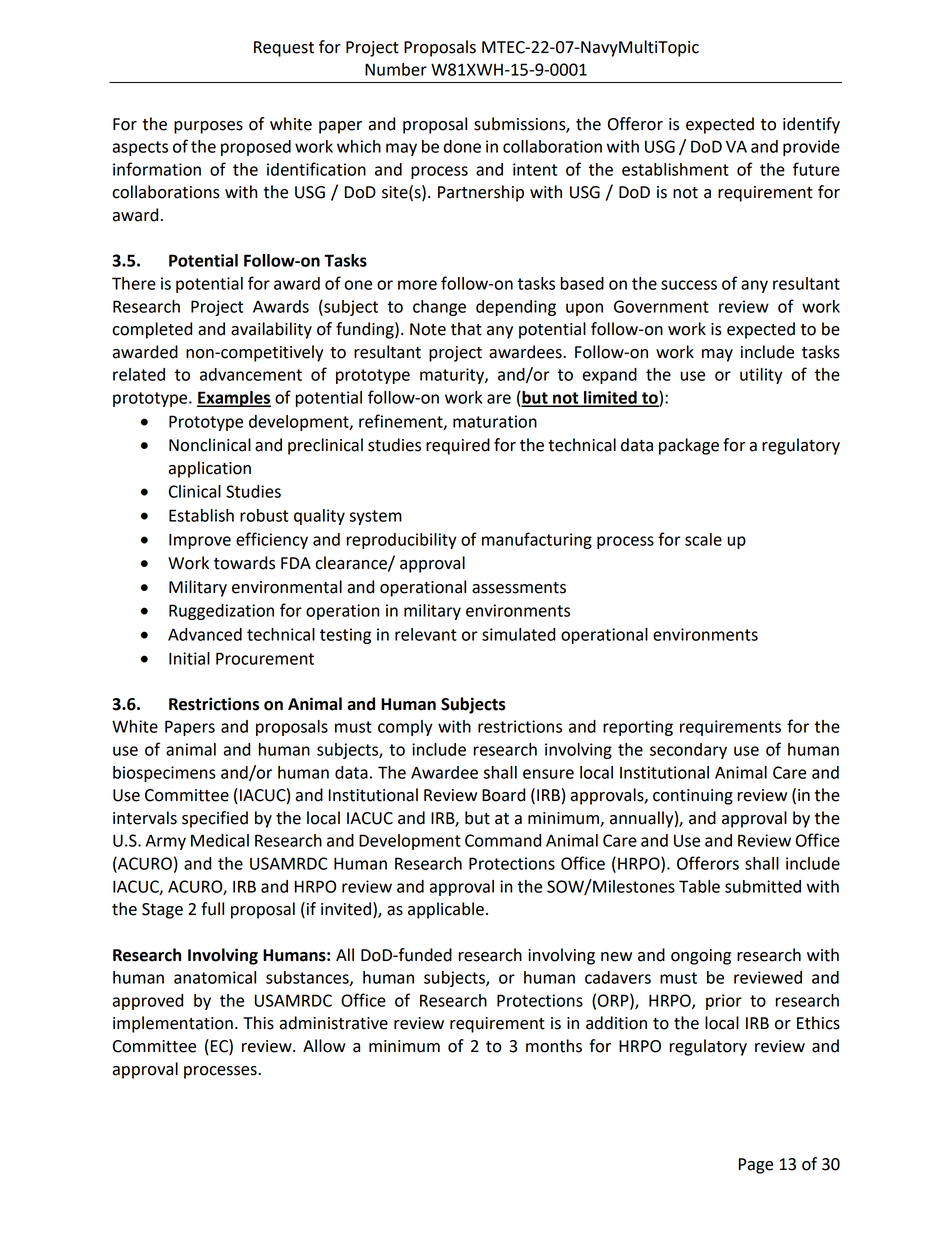 This page has height=1233, width=952. Describe the element at coordinates (462, 146) in the page. I see `done` at that location.
